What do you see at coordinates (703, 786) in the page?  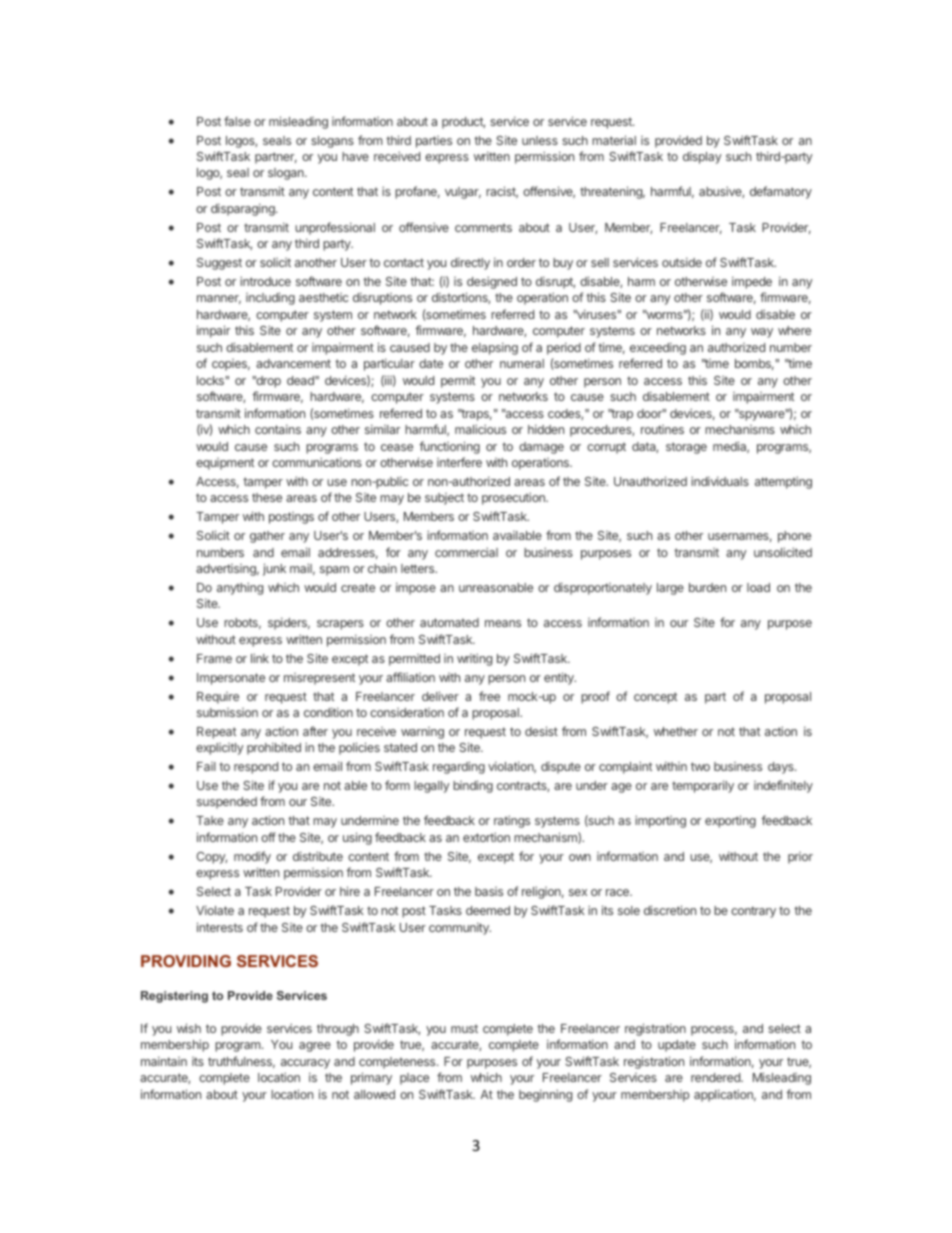 I see `temporarily` at bounding box center [703, 786].
